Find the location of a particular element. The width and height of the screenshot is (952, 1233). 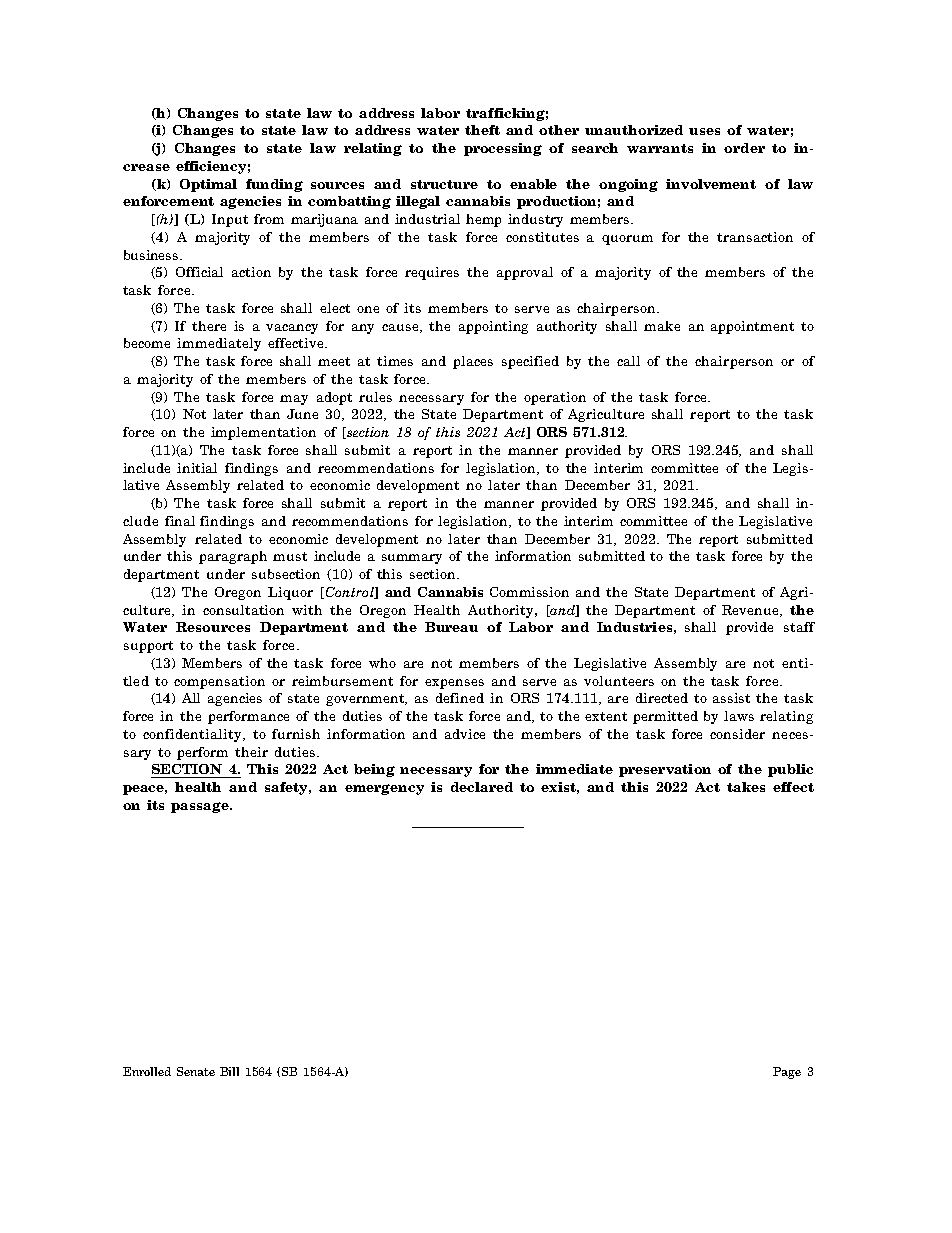

appointment is located at coordinates (752, 327).
